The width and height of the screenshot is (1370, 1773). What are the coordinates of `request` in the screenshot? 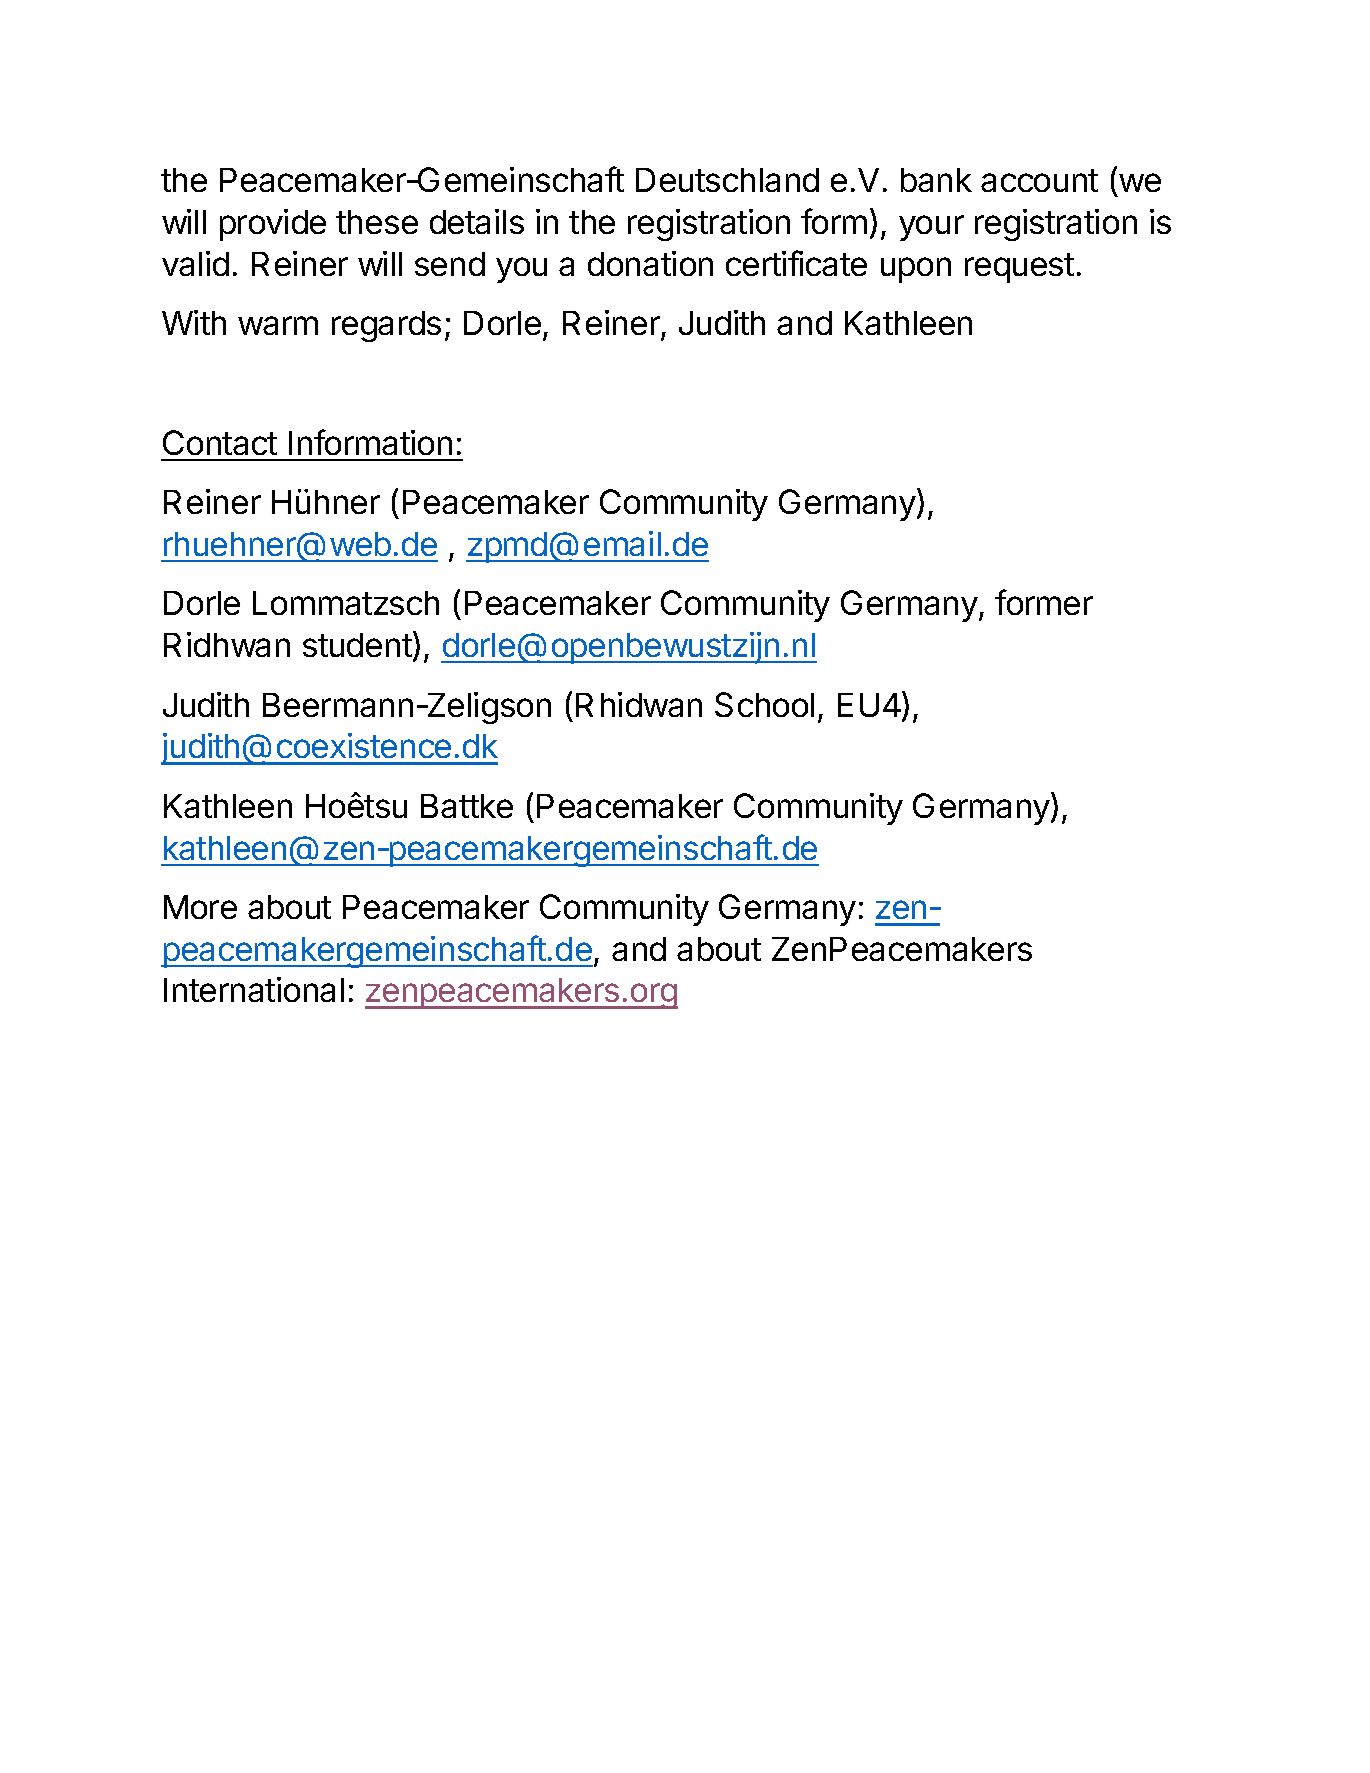 It's located at (1019, 268).
